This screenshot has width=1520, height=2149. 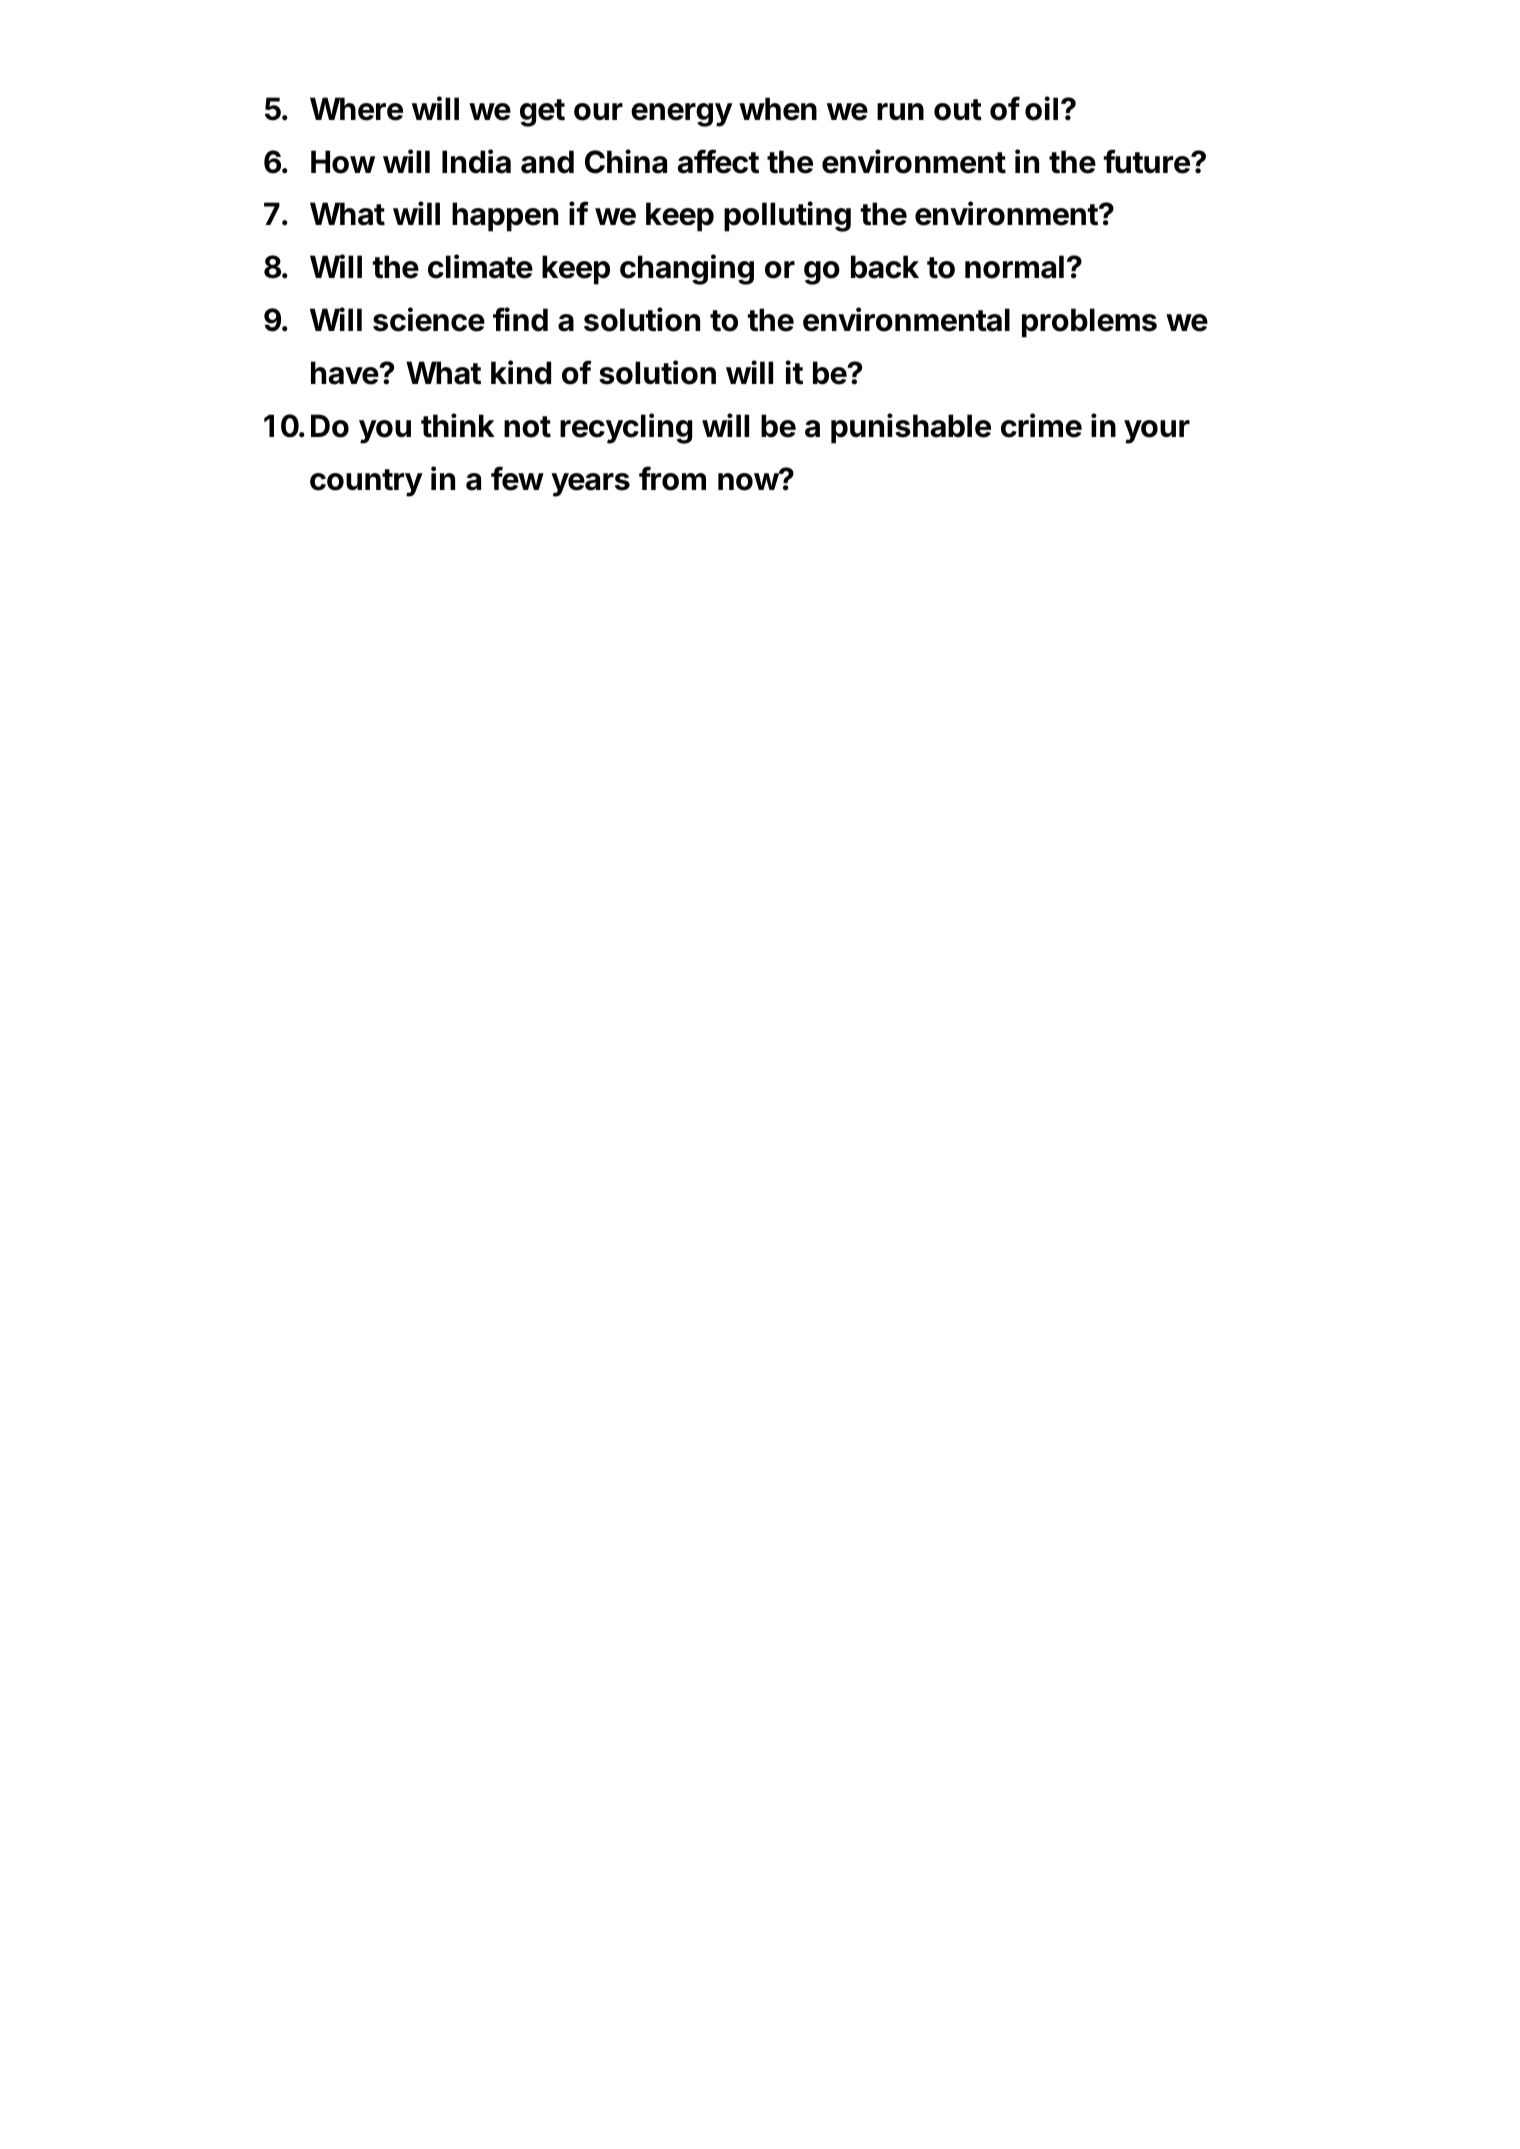 I want to click on problems, so click(x=1089, y=323).
